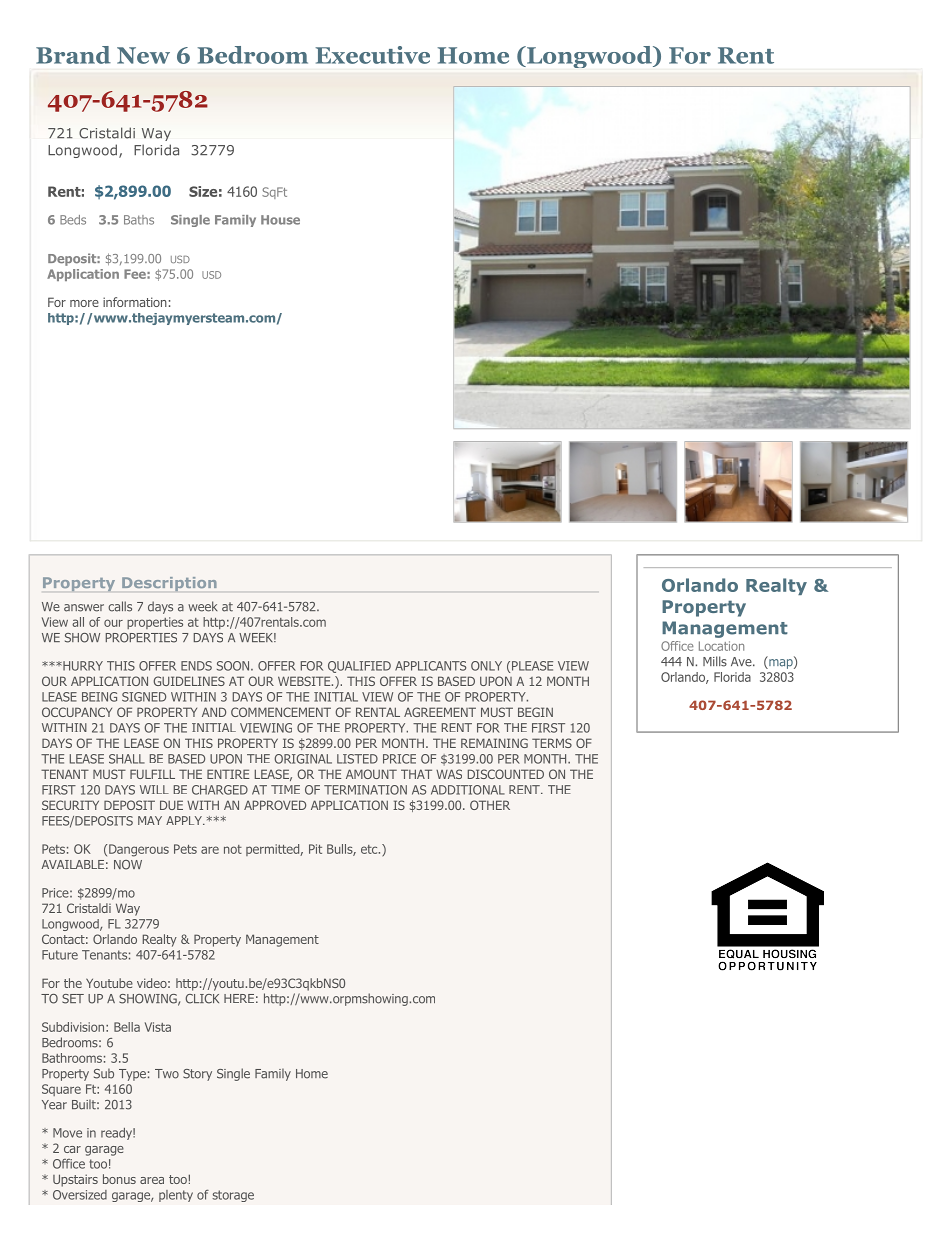 The height and width of the document is (1233, 952). What do you see at coordinates (128, 865) in the document?
I see `NOW` at bounding box center [128, 865].
